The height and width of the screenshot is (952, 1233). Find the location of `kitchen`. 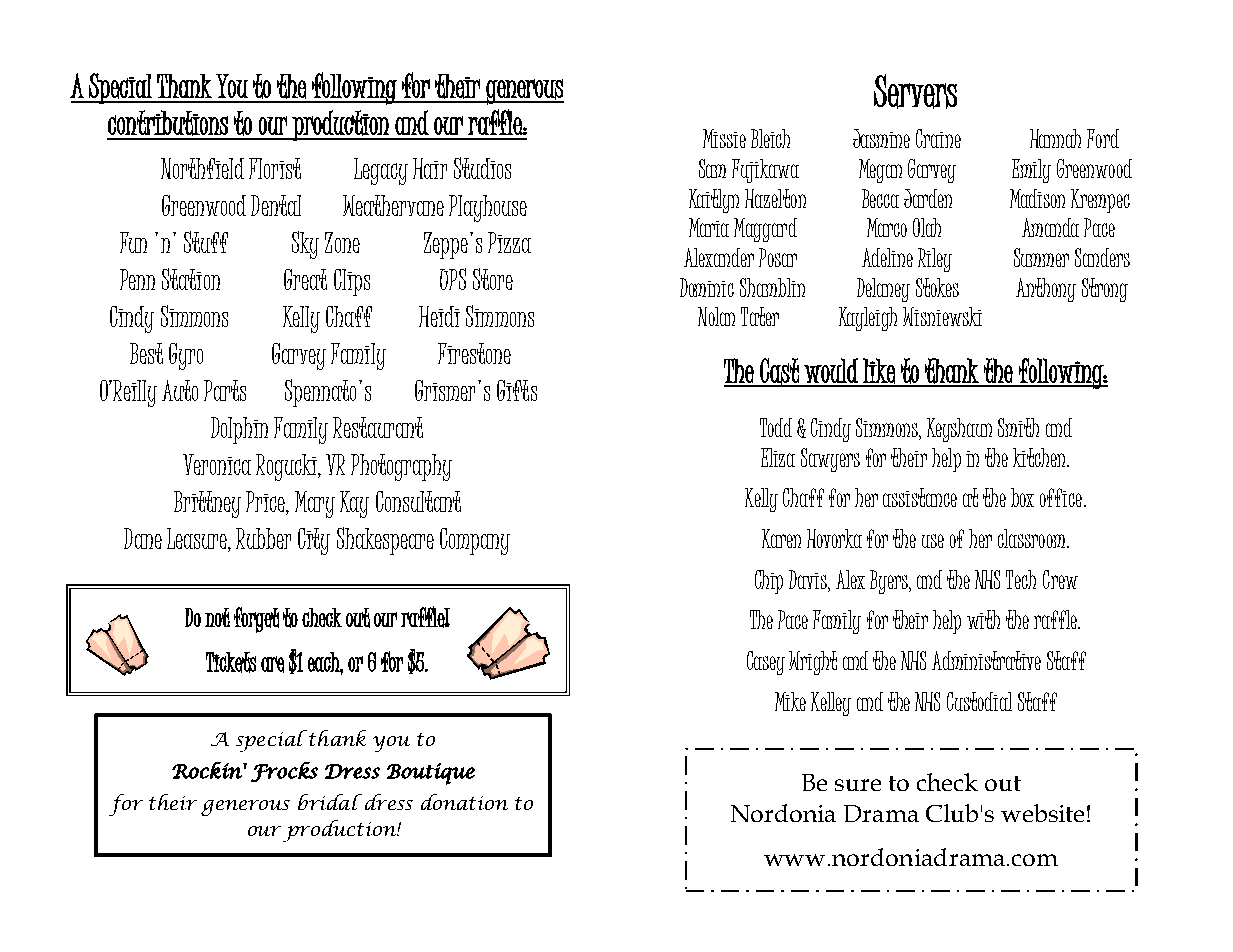

kitchen is located at coordinates (1040, 457).
